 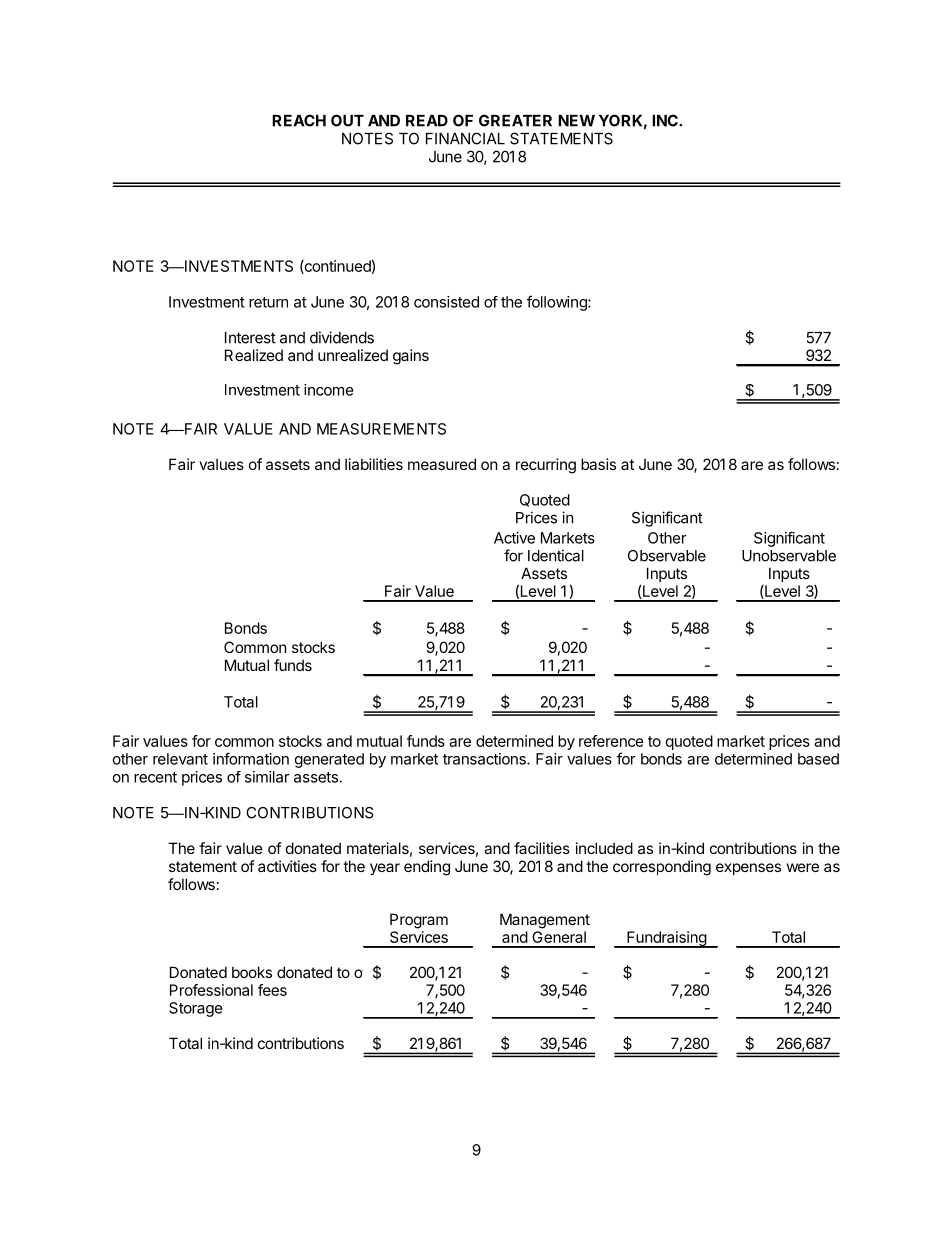 What do you see at coordinates (250, 338) in the screenshot?
I see `Interest` at bounding box center [250, 338].
